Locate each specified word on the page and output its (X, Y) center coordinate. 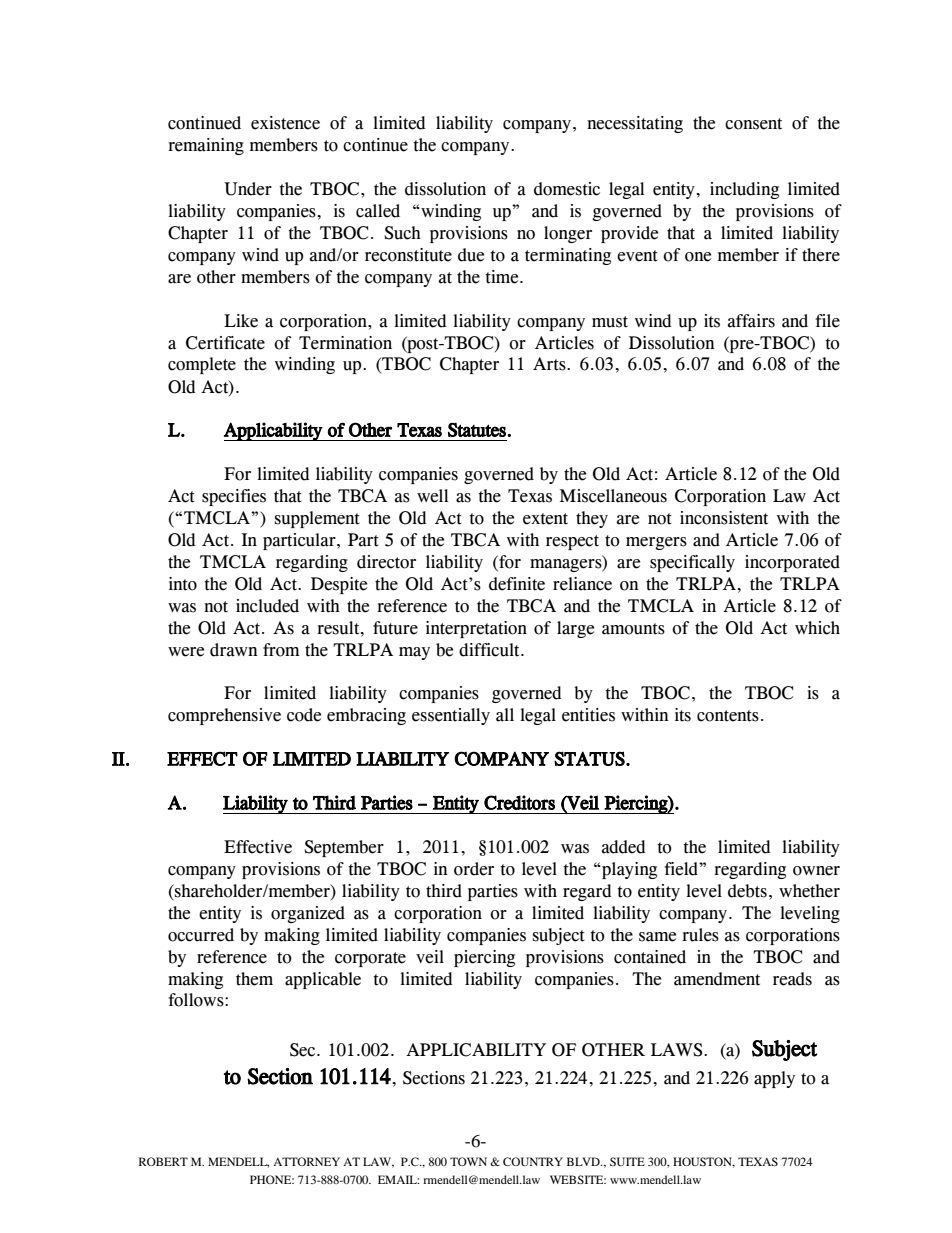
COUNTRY (533, 1161)
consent (753, 124)
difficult (490, 650)
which (817, 628)
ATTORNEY (306, 1161)
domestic (567, 189)
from (281, 650)
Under (248, 189)
